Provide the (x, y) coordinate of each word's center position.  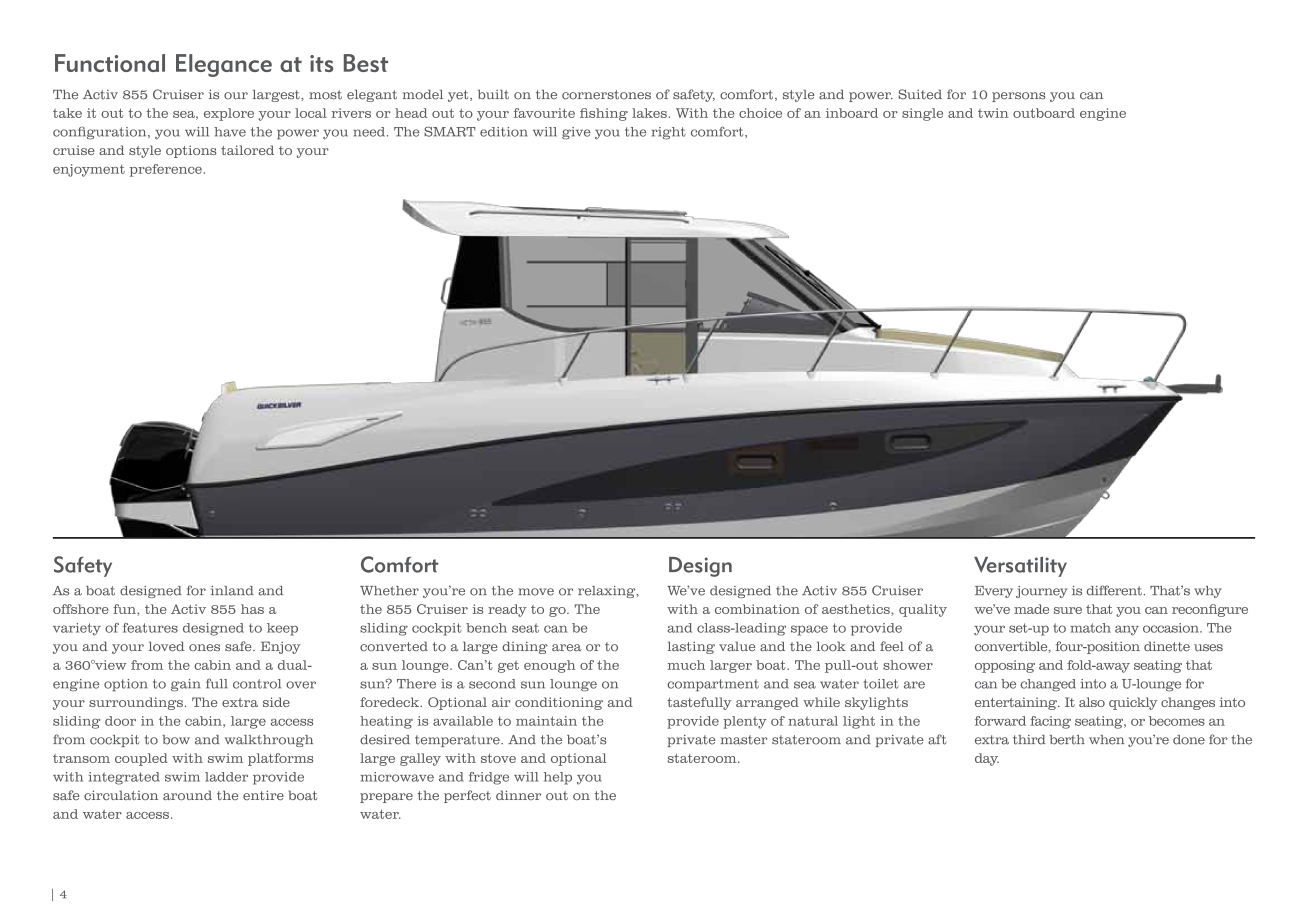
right (669, 133)
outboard (1044, 113)
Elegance (224, 65)
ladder (226, 777)
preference (166, 170)
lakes (649, 113)
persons (1019, 97)
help (558, 778)
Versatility (1020, 566)
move (536, 592)
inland (232, 591)
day (987, 759)
